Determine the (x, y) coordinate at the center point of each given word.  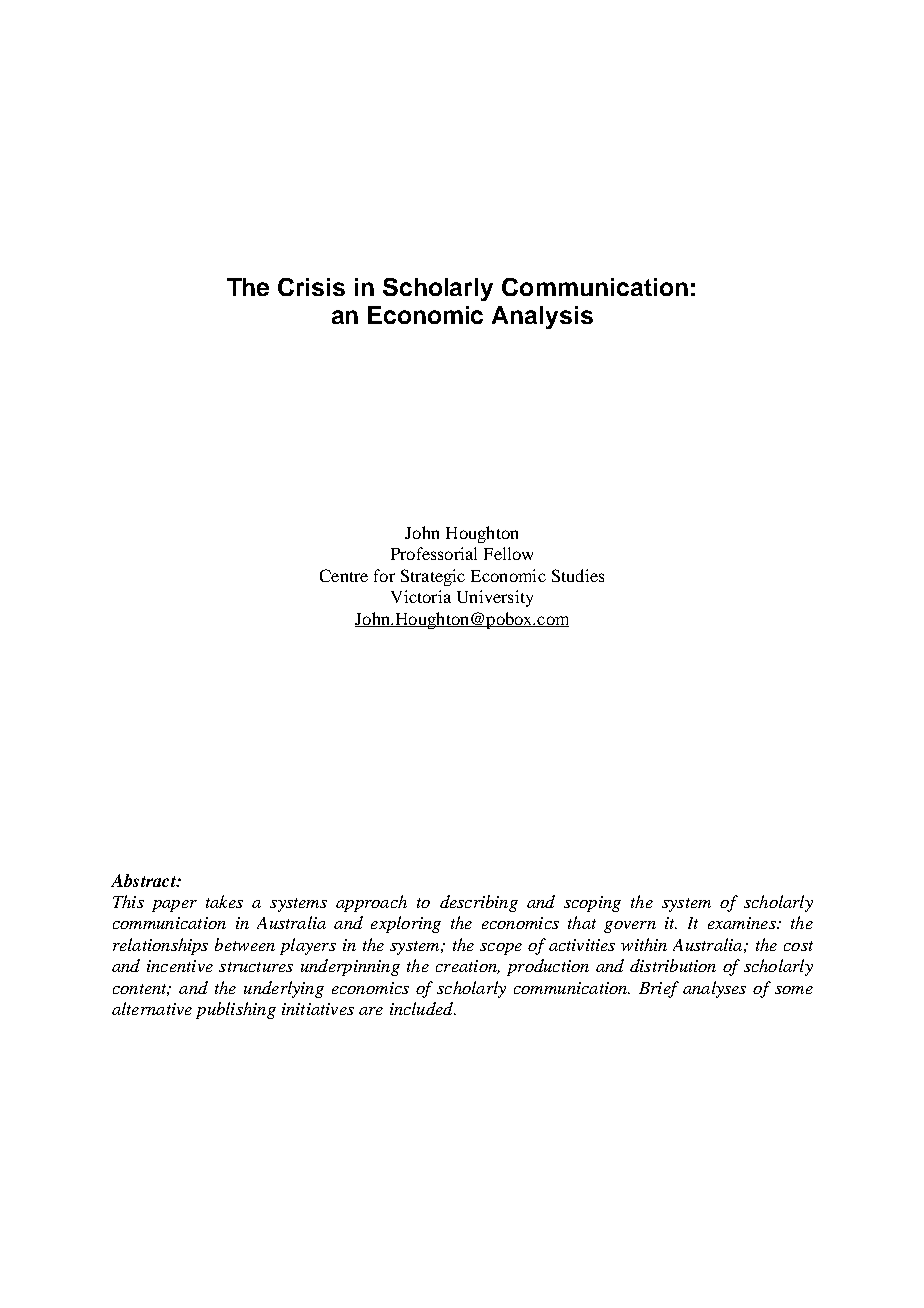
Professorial (434, 553)
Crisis (311, 287)
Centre (344, 575)
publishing (236, 1010)
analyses (714, 989)
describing (479, 903)
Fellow (508, 553)
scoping (592, 904)
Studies (578, 575)
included (423, 1008)
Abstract (144, 880)
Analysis (542, 317)
